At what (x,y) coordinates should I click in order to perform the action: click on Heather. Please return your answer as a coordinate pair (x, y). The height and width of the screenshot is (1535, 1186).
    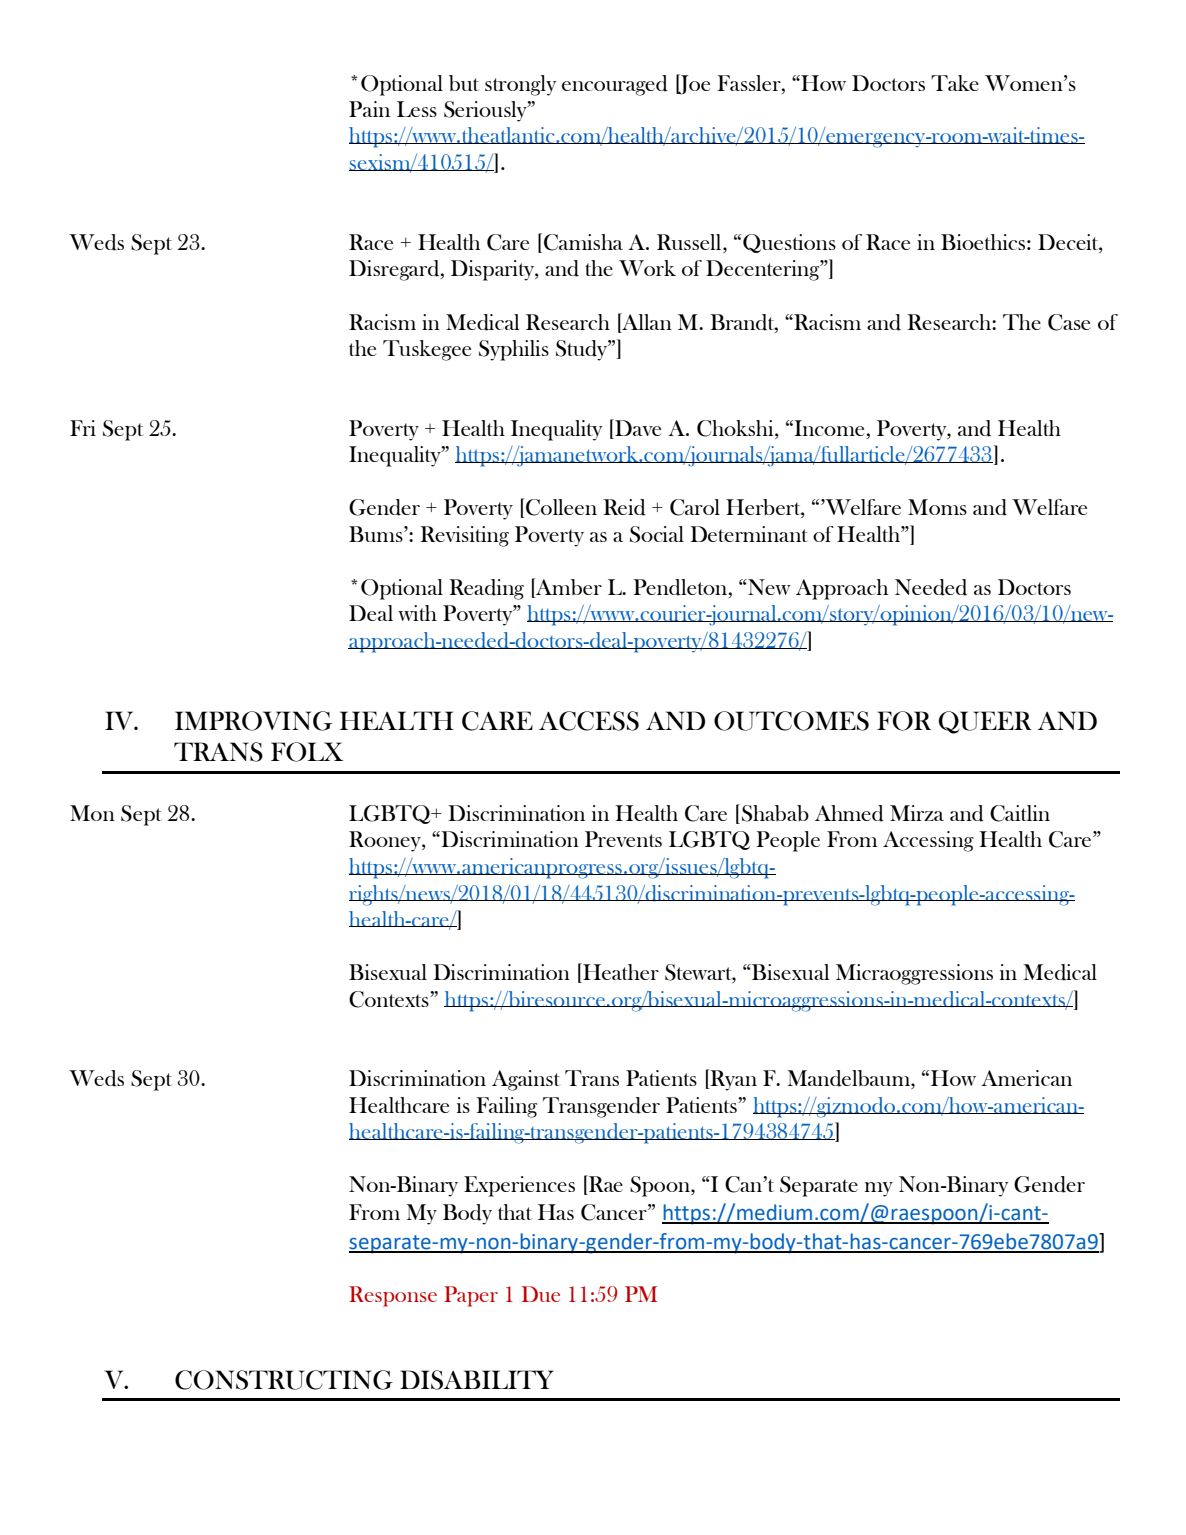
    Looking at the image, I should click on (620, 973).
